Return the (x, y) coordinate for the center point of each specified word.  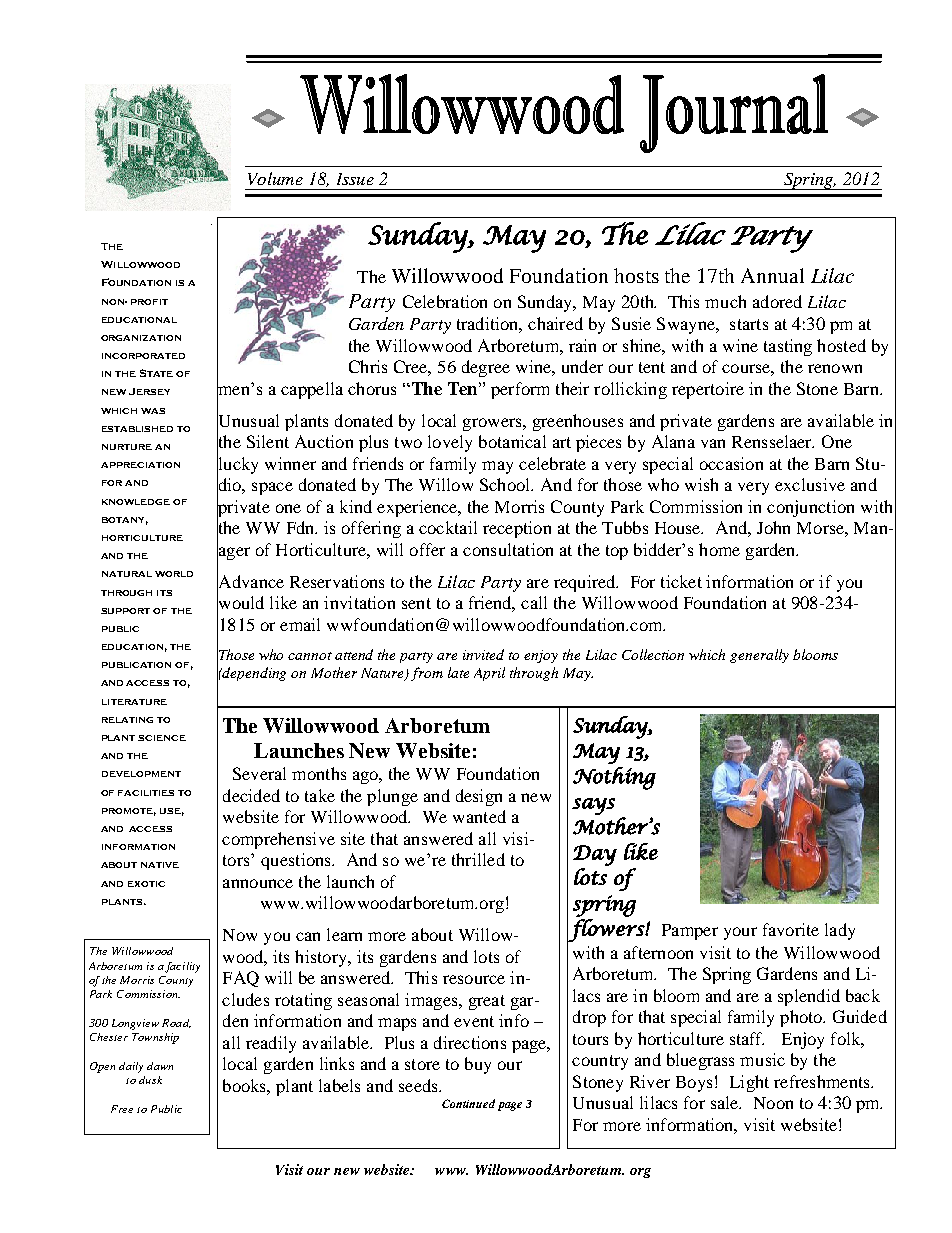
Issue (355, 179)
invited (483, 654)
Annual (772, 275)
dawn (160, 1066)
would (240, 603)
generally (759, 656)
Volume (275, 178)
